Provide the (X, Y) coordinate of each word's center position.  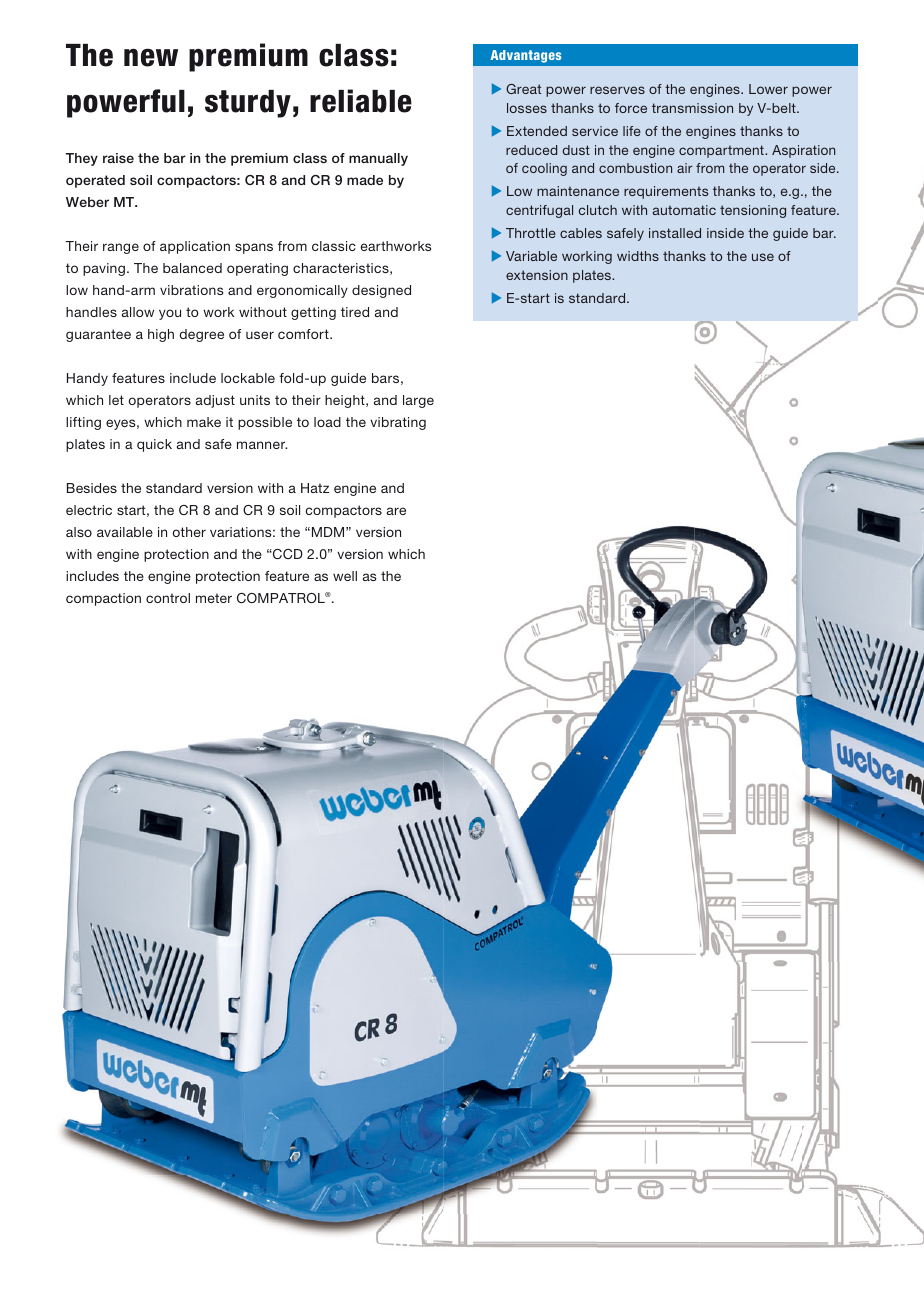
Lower (768, 89)
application (195, 247)
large (418, 401)
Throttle (531, 233)
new (151, 57)
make (204, 422)
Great (523, 89)
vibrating (398, 423)
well (345, 576)
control (168, 598)
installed (675, 233)
